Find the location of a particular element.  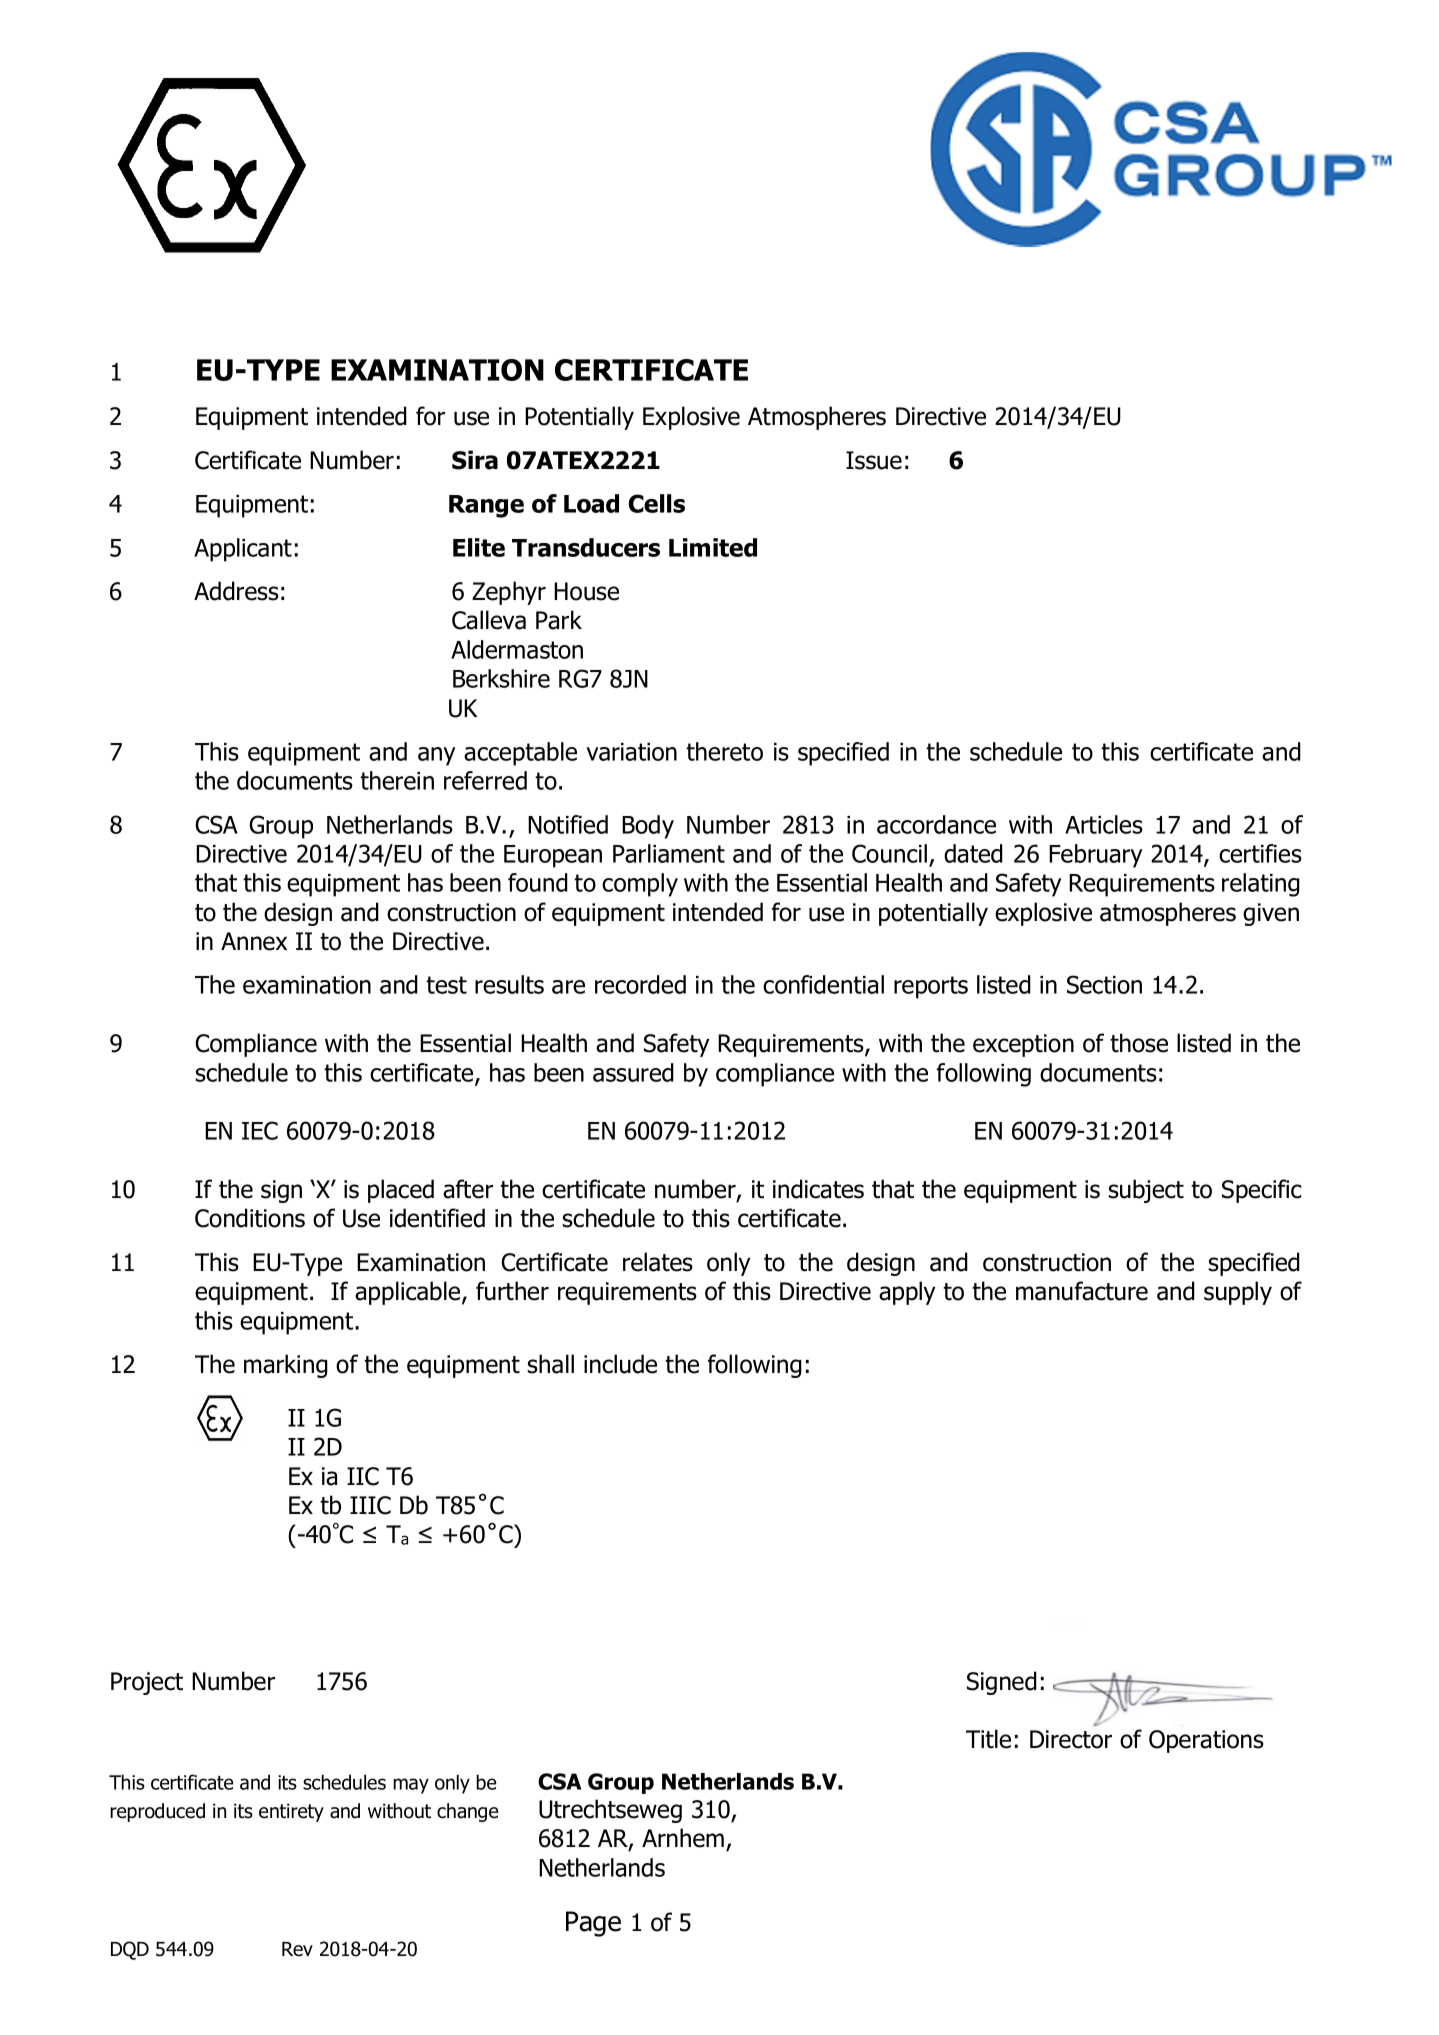

include is located at coordinates (620, 1364).
